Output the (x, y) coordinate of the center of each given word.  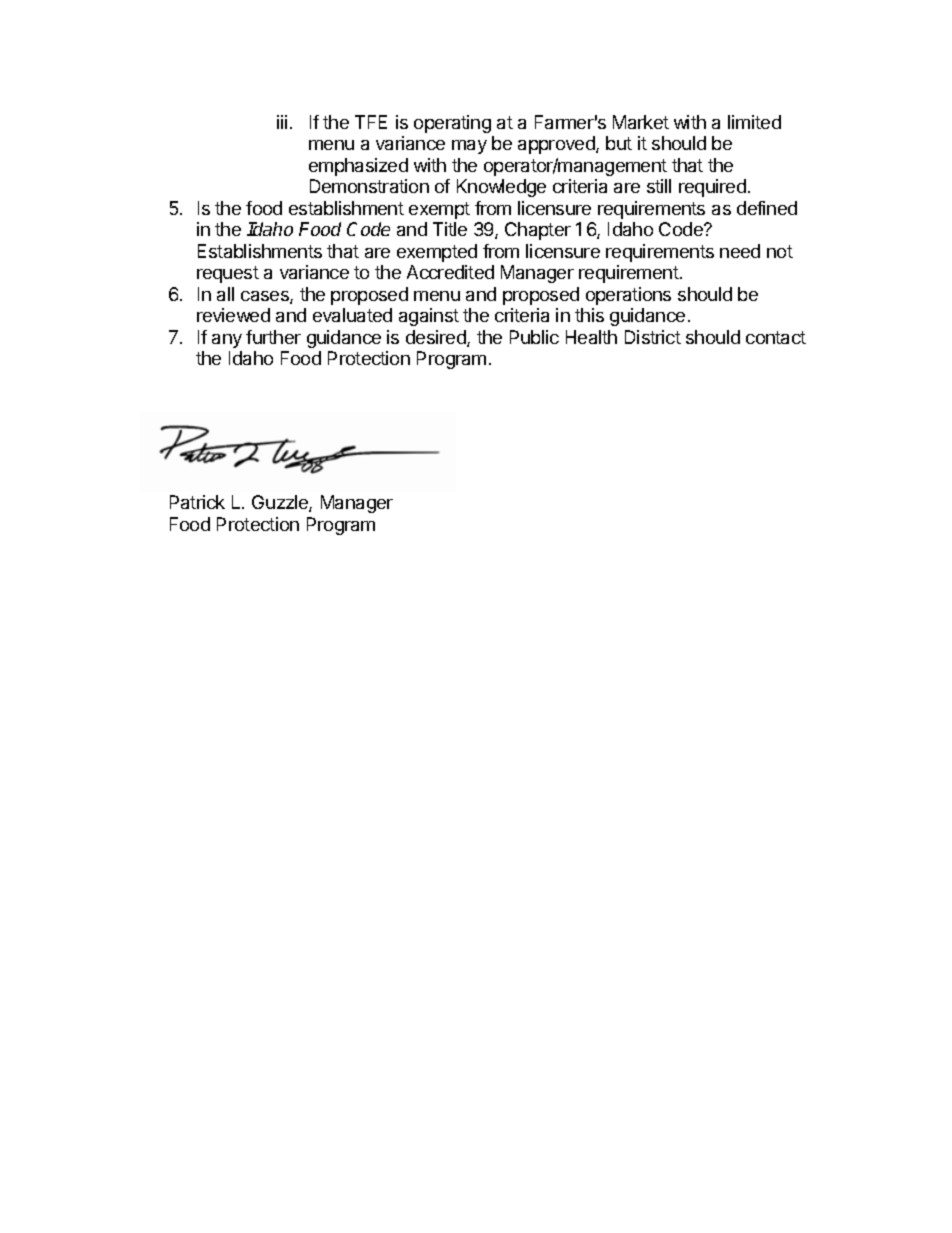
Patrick (197, 502)
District (653, 337)
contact (776, 337)
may (469, 147)
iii (282, 122)
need (740, 251)
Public (534, 337)
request (228, 274)
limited (754, 122)
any (227, 341)
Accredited (450, 272)
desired (437, 338)
